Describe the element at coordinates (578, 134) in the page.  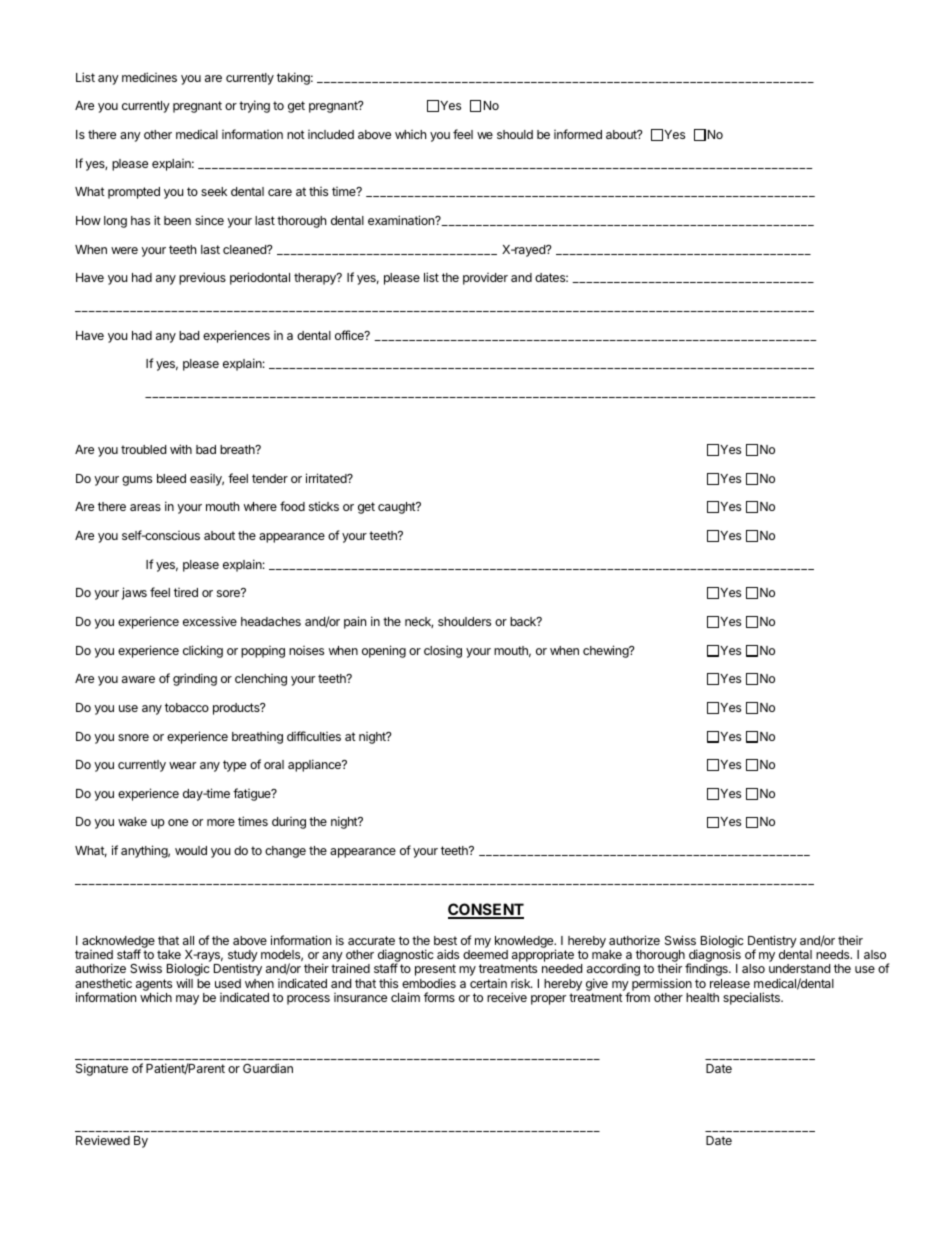
I see `informed` at that location.
